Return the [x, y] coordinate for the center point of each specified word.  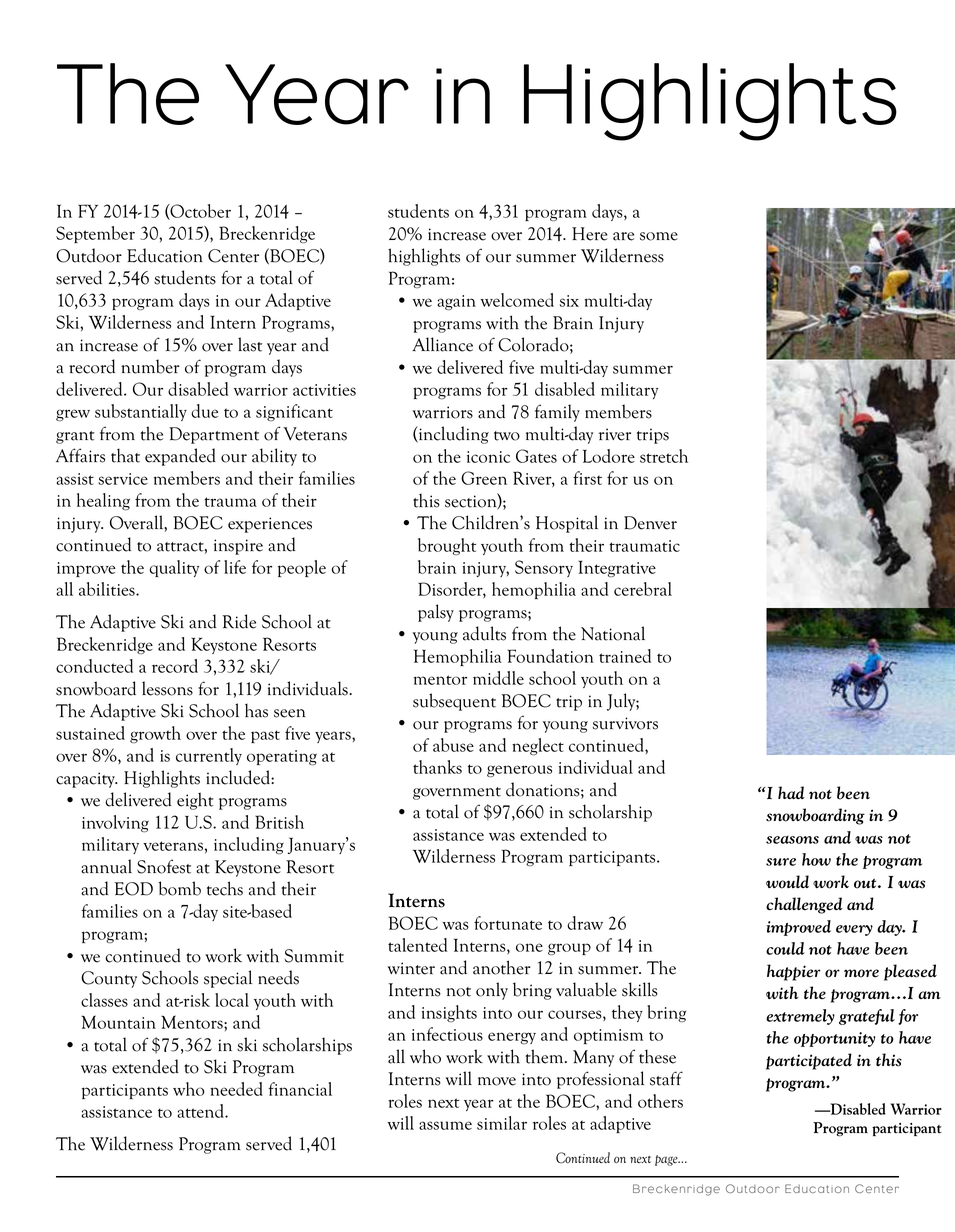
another [502, 967]
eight [195, 801]
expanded [180, 457]
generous [519, 771]
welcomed [517, 300]
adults [484, 633]
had [791, 792]
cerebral [643, 589]
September [95, 234]
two [507, 436]
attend [202, 1111]
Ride [239, 621]
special [228, 979]
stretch [664, 456]
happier [793, 972]
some [659, 236]
